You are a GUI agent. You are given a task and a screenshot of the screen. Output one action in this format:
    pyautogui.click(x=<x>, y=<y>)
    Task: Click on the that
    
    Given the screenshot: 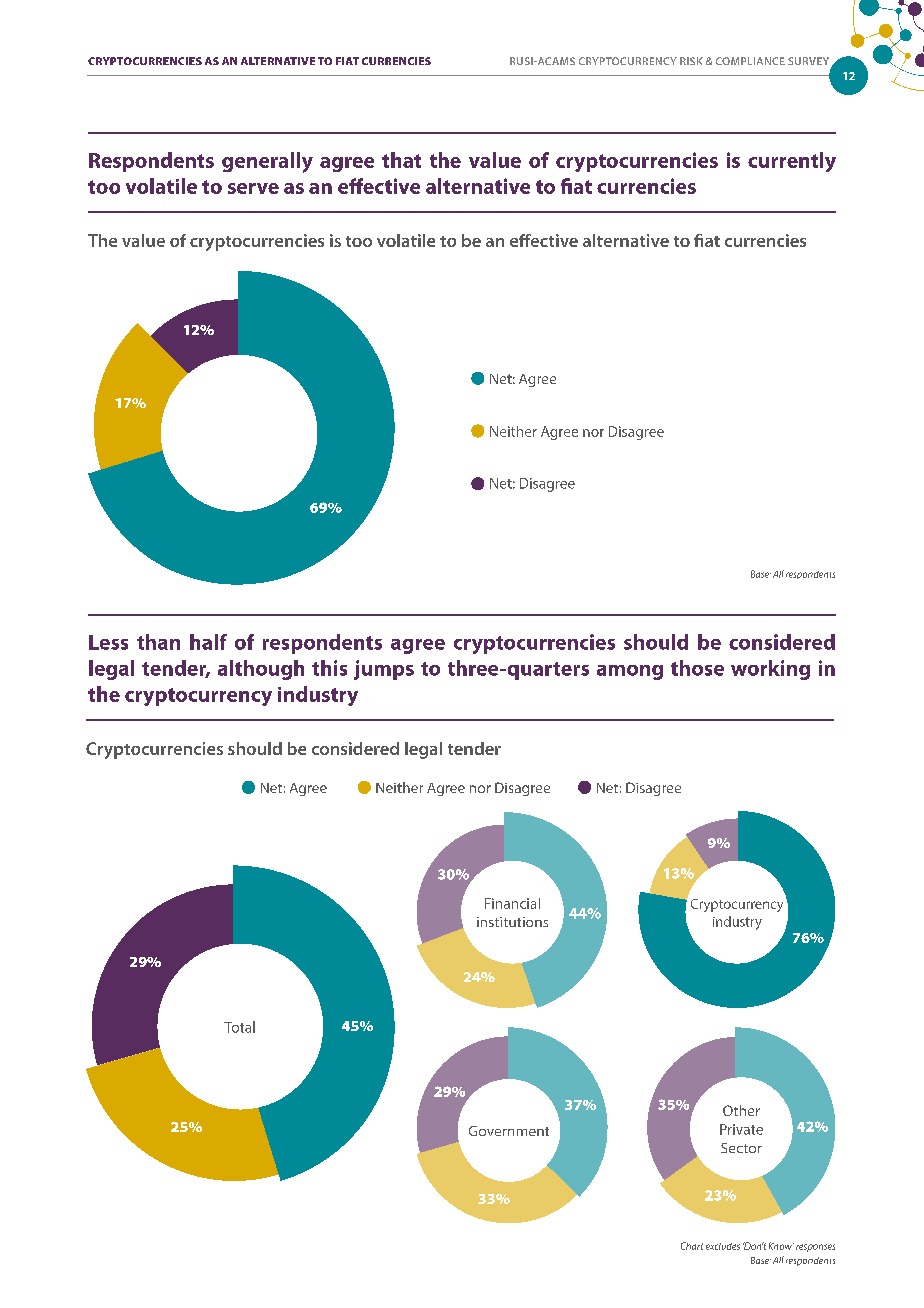 What is the action you would take?
    pyautogui.click(x=401, y=160)
